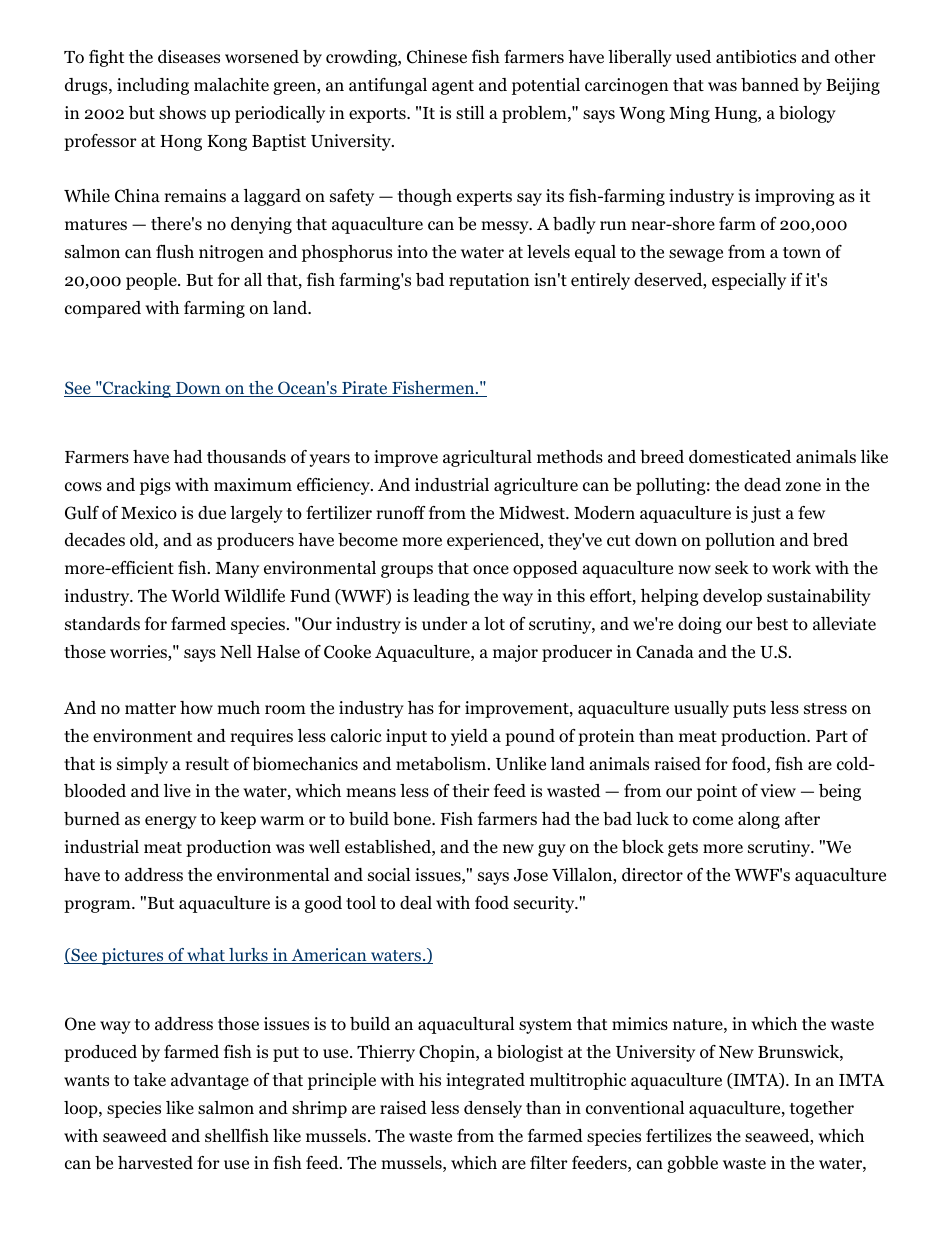 The height and width of the screenshot is (1233, 952). I want to click on agricultural, so click(487, 458).
